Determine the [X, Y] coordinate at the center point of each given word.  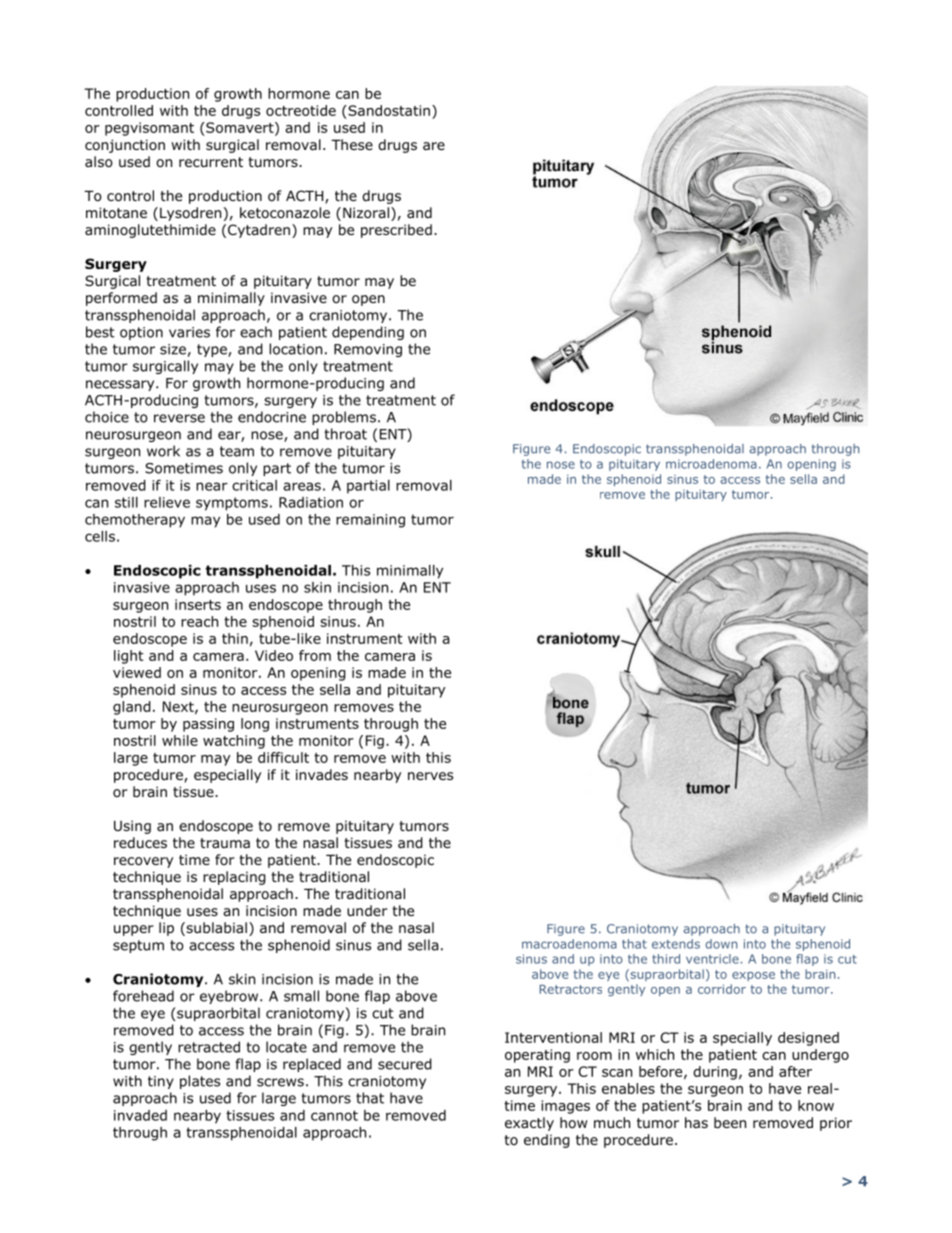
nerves [430, 776]
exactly [529, 1124]
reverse [179, 418]
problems [344, 418]
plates [200, 1082]
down [721, 944]
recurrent [211, 162]
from [315, 655]
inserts [198, 604]
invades [322, 774]
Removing [368, 350]
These [352, 144]
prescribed [396, 231]
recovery [143, 862]
